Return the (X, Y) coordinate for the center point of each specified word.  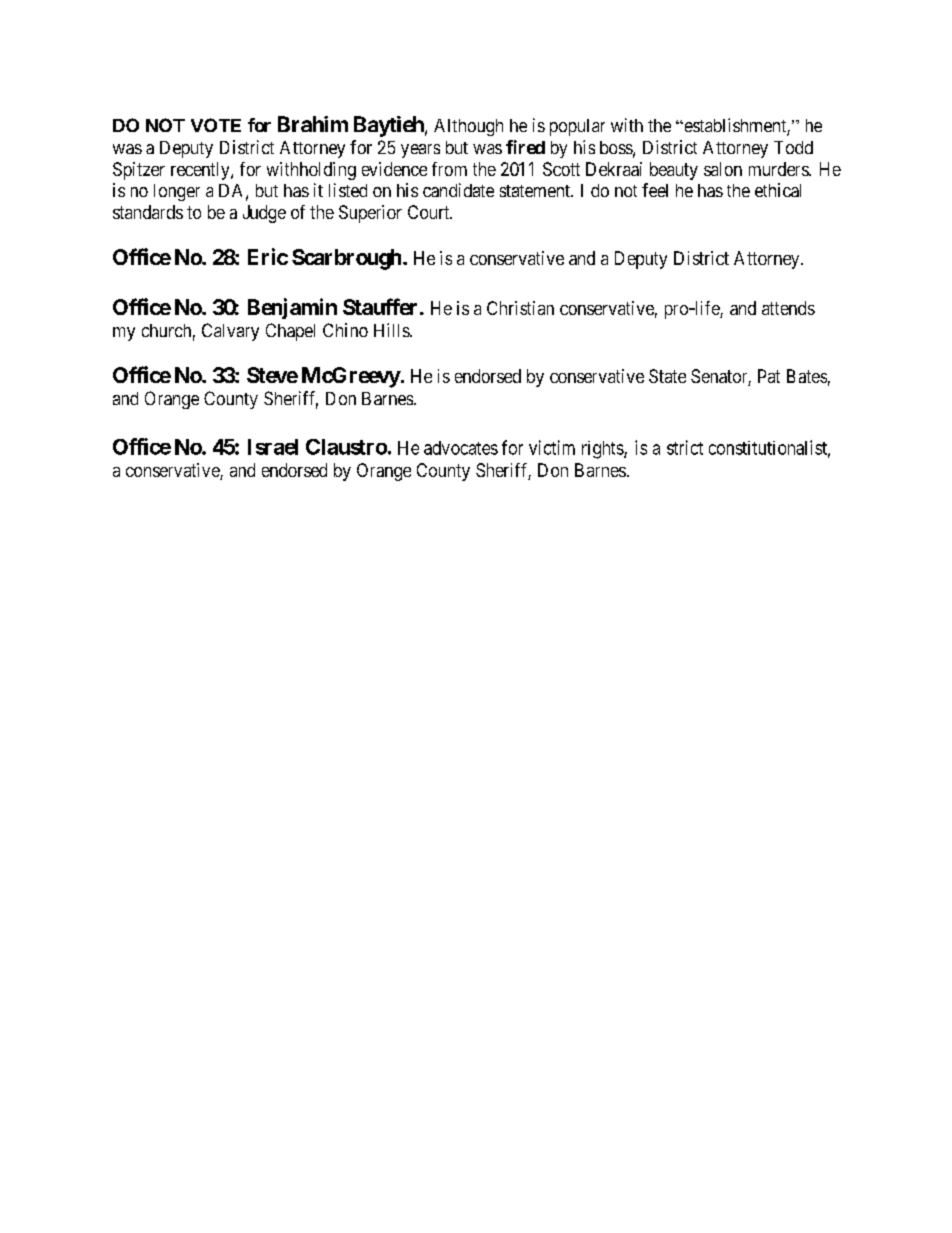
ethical (778, 190)
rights (603, 450)
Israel (273, 447)
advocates (461, 448)
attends (788, 308)
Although (468, 127)
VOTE (216, 125)
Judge (264, 214)
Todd (793, 147)
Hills (392, 330)
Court (430, 212)
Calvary (230, 332)
